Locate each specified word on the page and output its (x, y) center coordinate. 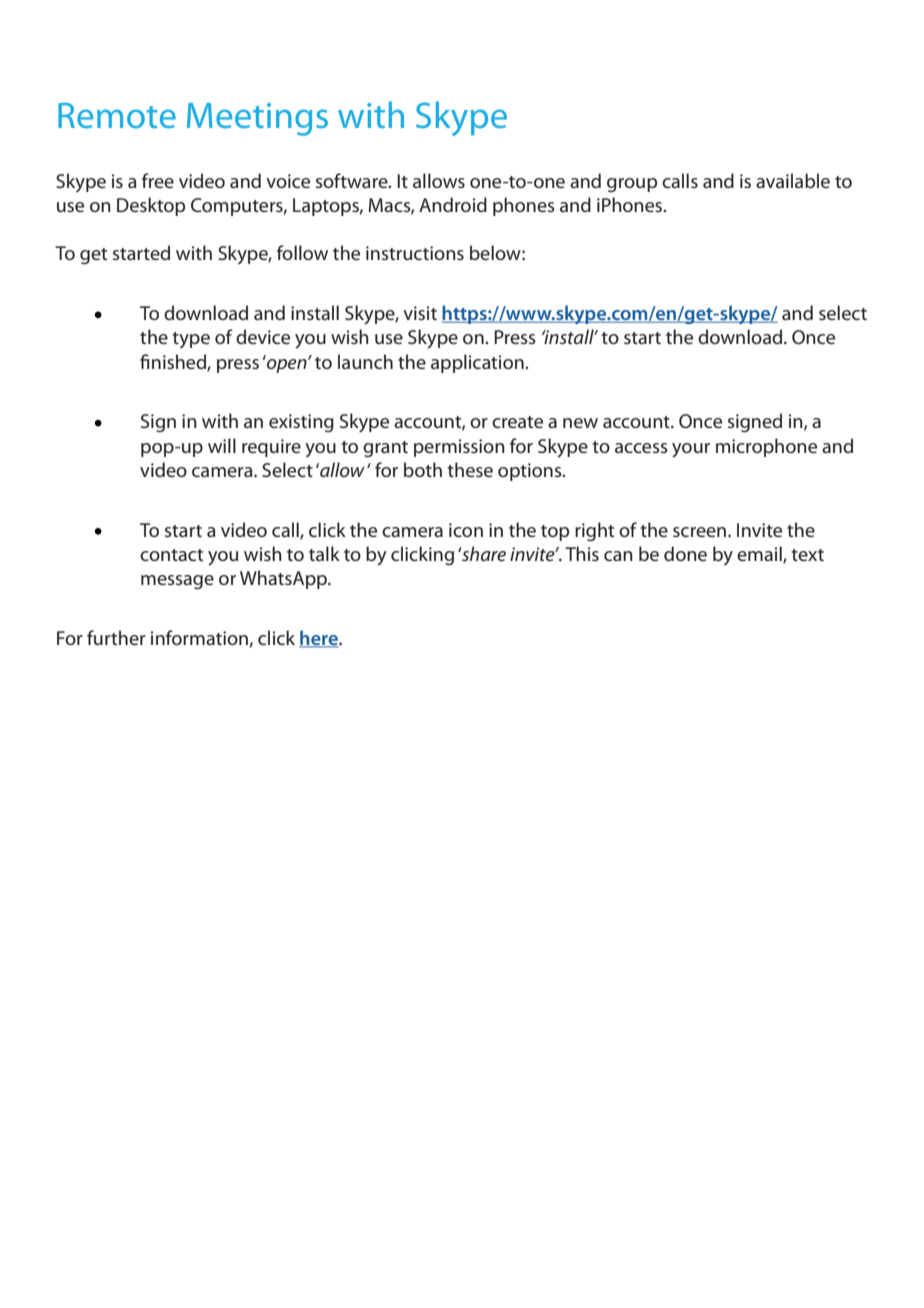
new (580, 423)
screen (701, 532)
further (116, 637)
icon (466, 530)
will (222, 445)
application (478, 363)
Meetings (257, 119)
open (287, 364)
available (793, 180)
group (632, 185)
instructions (415, 253)
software (353, 180)
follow (302, 252)
